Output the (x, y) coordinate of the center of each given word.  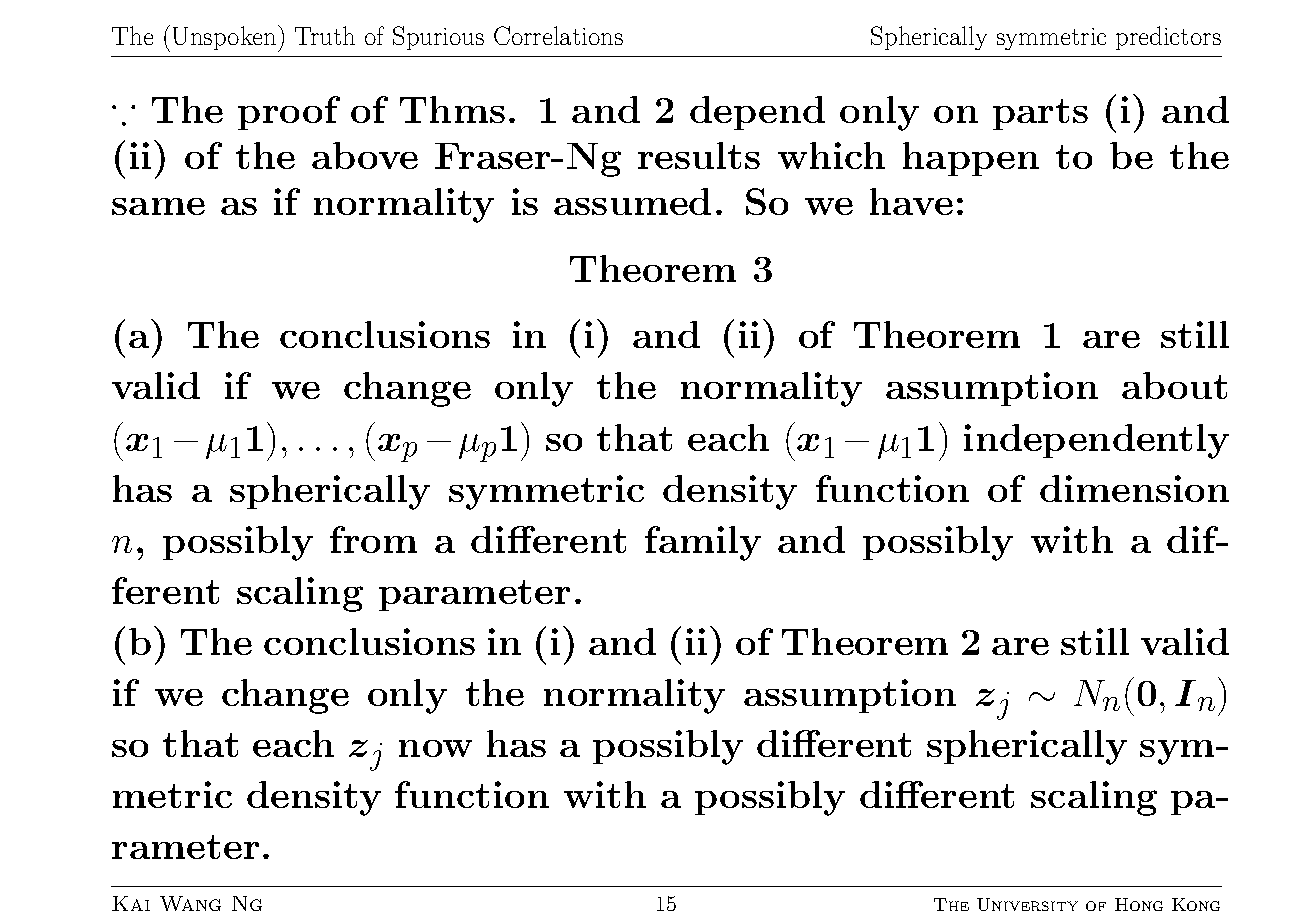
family (703, 543)
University (1027, 904)
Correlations (558, 35)
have (911, 201)
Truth (325, 35)
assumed (632, 201)
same (158, 206)
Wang (190, 903)
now (435, 748)
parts (1040, 114)
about (1174, 385)
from (373, 539)
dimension (1134, 488)
